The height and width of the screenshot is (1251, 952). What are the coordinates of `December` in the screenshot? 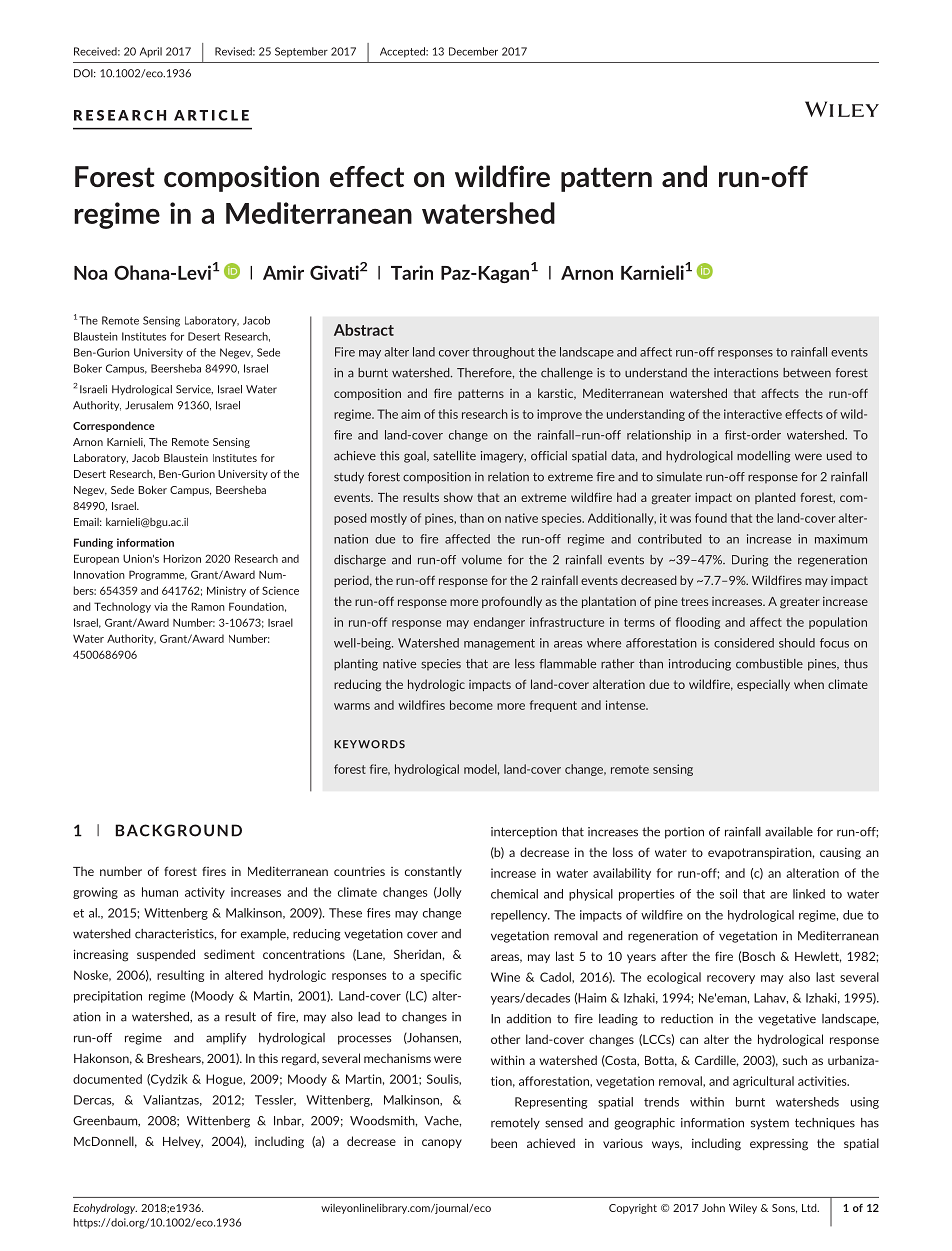 It's located at (473, 51).
